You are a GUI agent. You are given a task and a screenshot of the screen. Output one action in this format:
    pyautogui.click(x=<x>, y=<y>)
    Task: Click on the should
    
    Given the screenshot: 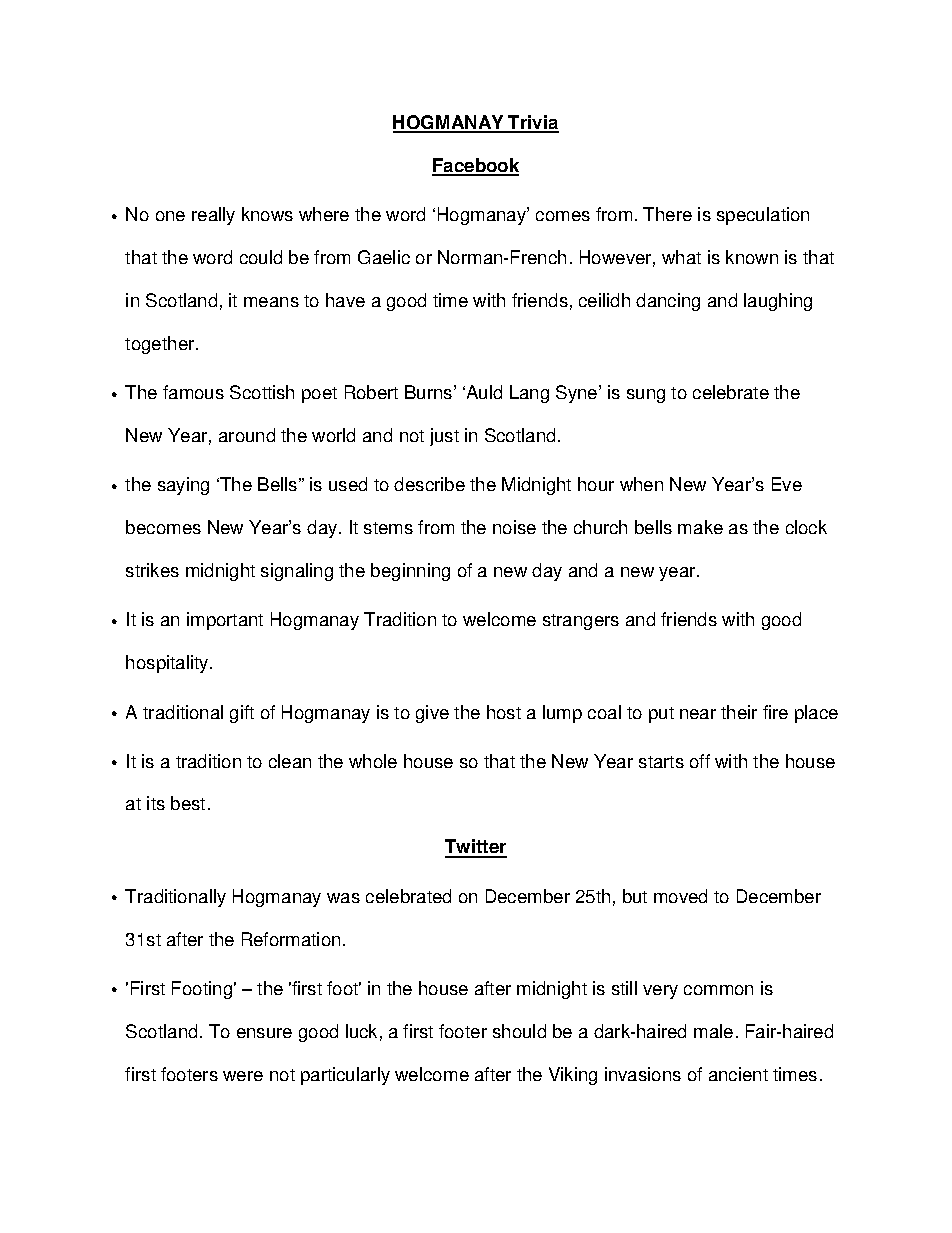 What is the action you would take?
    pyautogui.click(x=519, y=1031)
